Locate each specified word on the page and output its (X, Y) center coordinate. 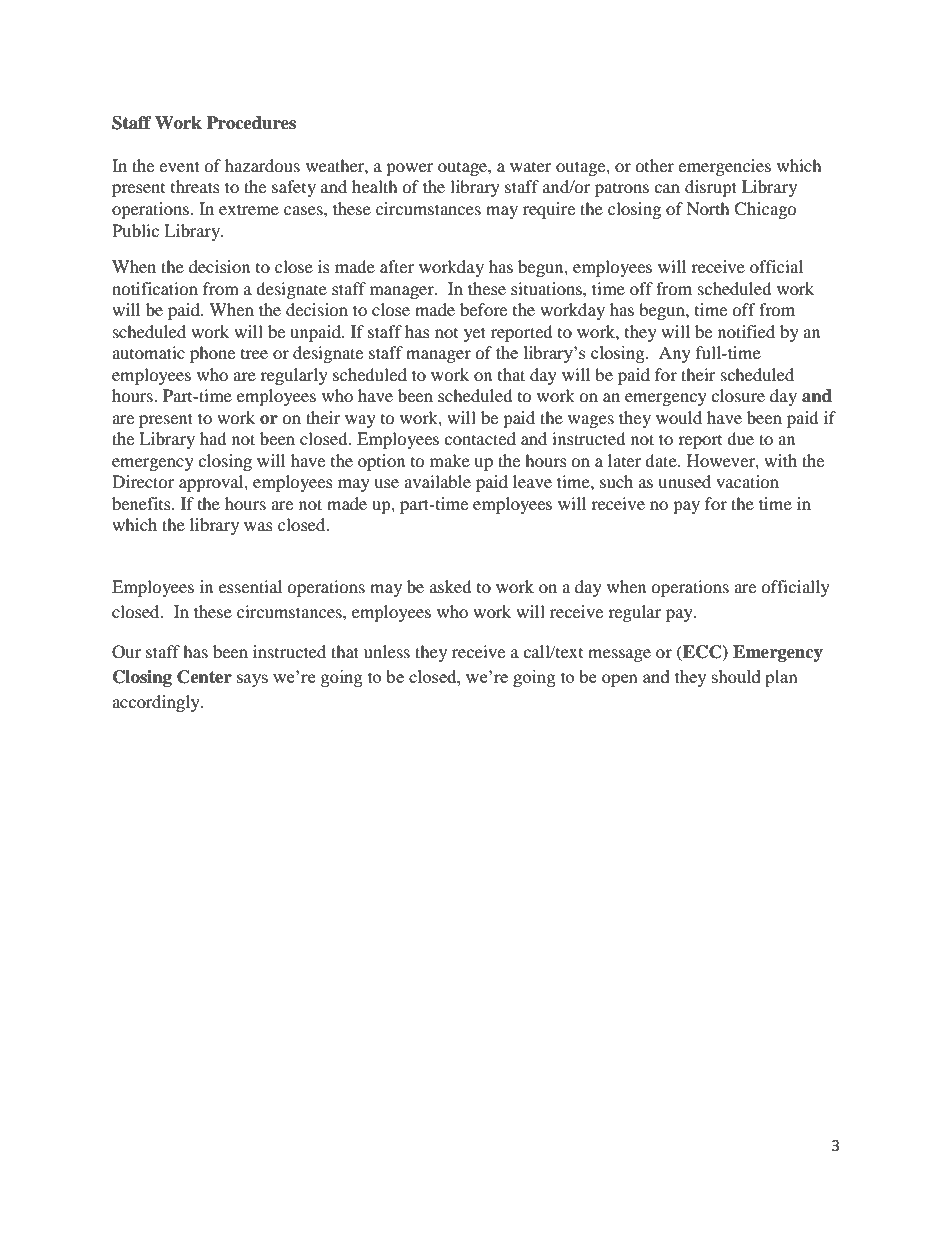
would (679, 417)
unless (387, 651)
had (213, 438)
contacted (480, 438)
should (736, 676)
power (410, 169)
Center (204, 677)
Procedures (251, 123)
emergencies (724, 167)
